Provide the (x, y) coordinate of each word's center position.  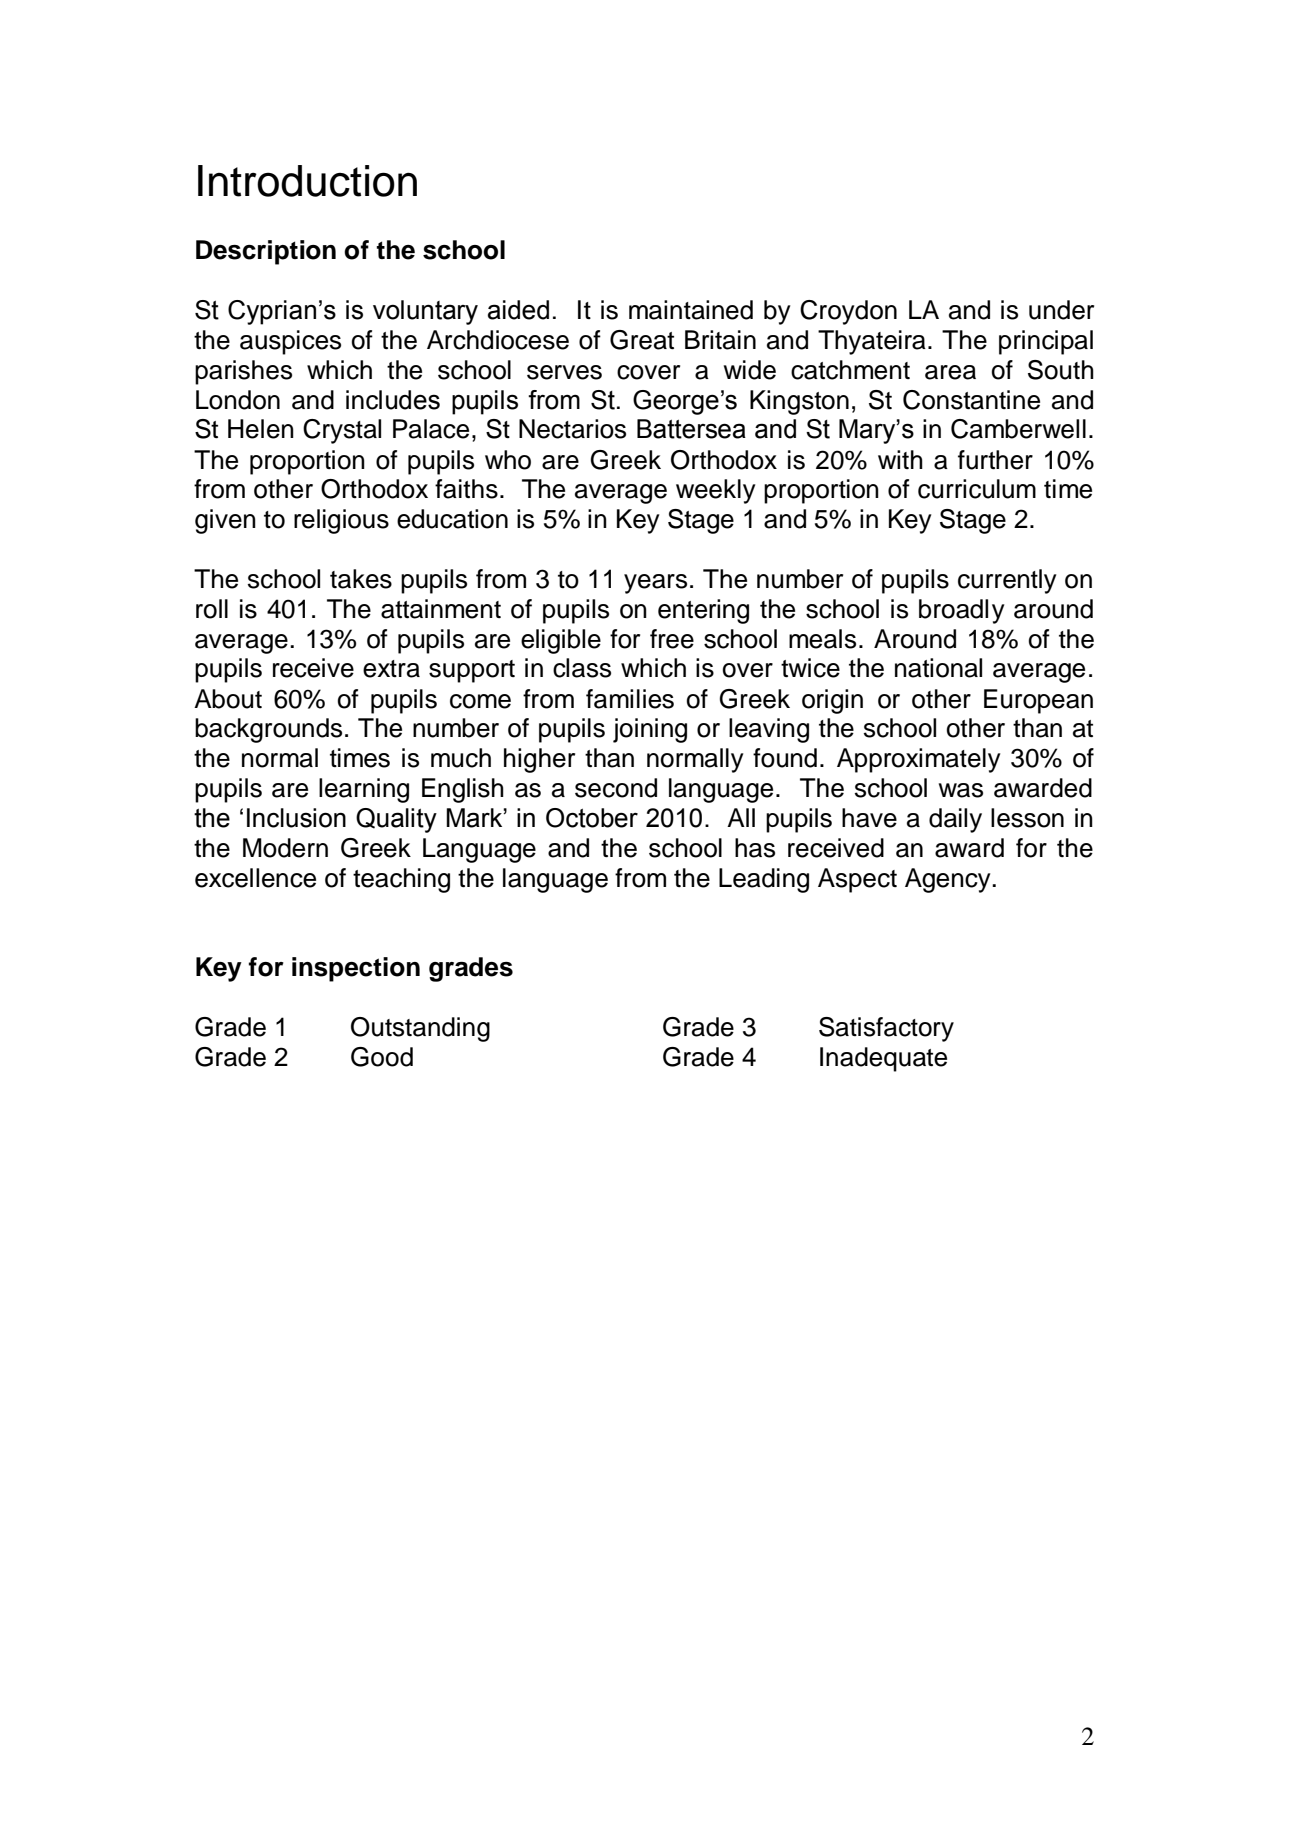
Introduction (307, 181)
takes (361, 579)
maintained (691, 310)
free (672, 639)
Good (382, 1057)
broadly (962, 611)
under (1061, 310)
